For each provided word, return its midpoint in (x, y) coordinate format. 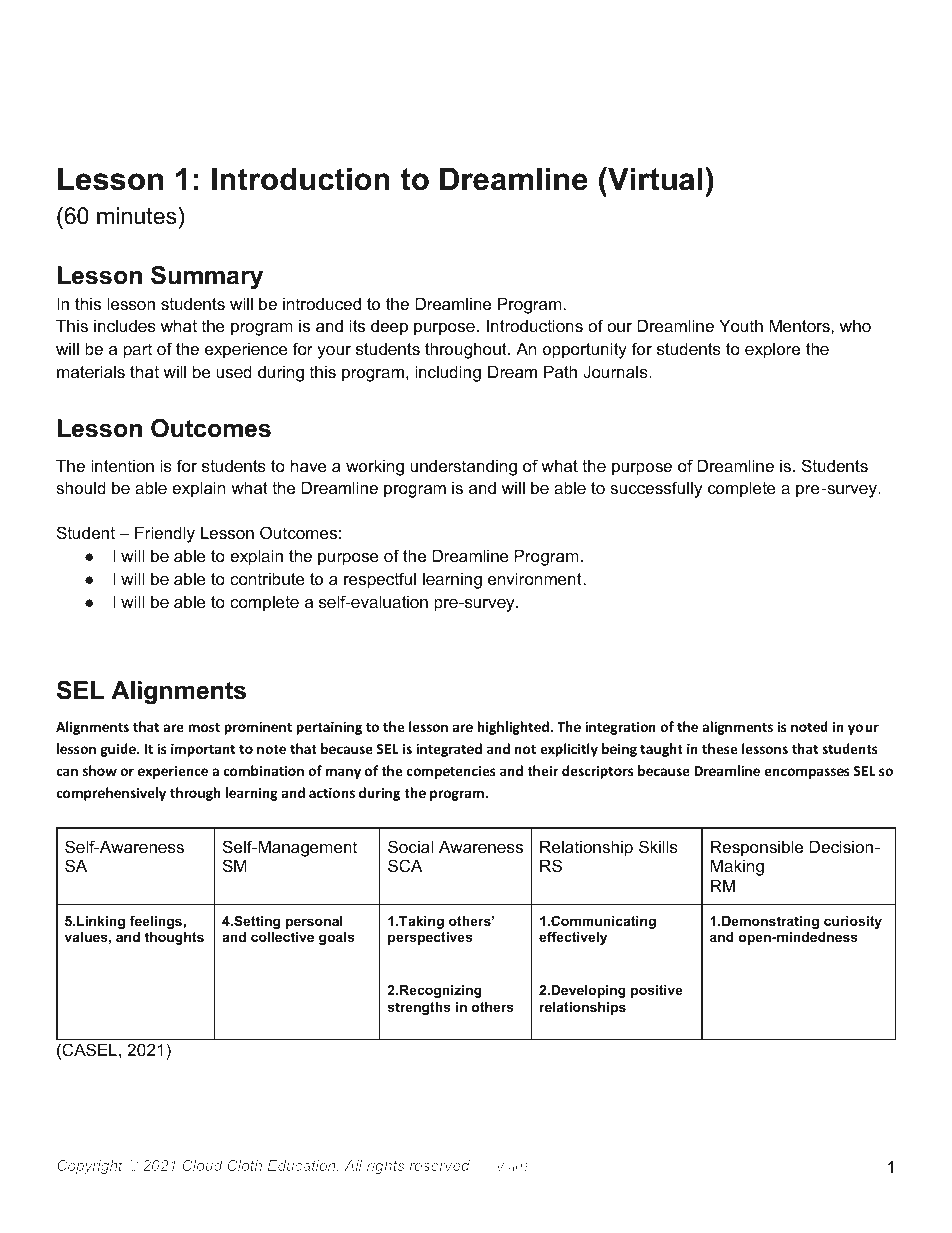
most (204, 727)
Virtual (654, 179)
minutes (137, 216)
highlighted (514, 728)
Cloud (203, 1165)
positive (657, 991)
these (719, 748)
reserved (440, 1165)
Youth (741, 325)
